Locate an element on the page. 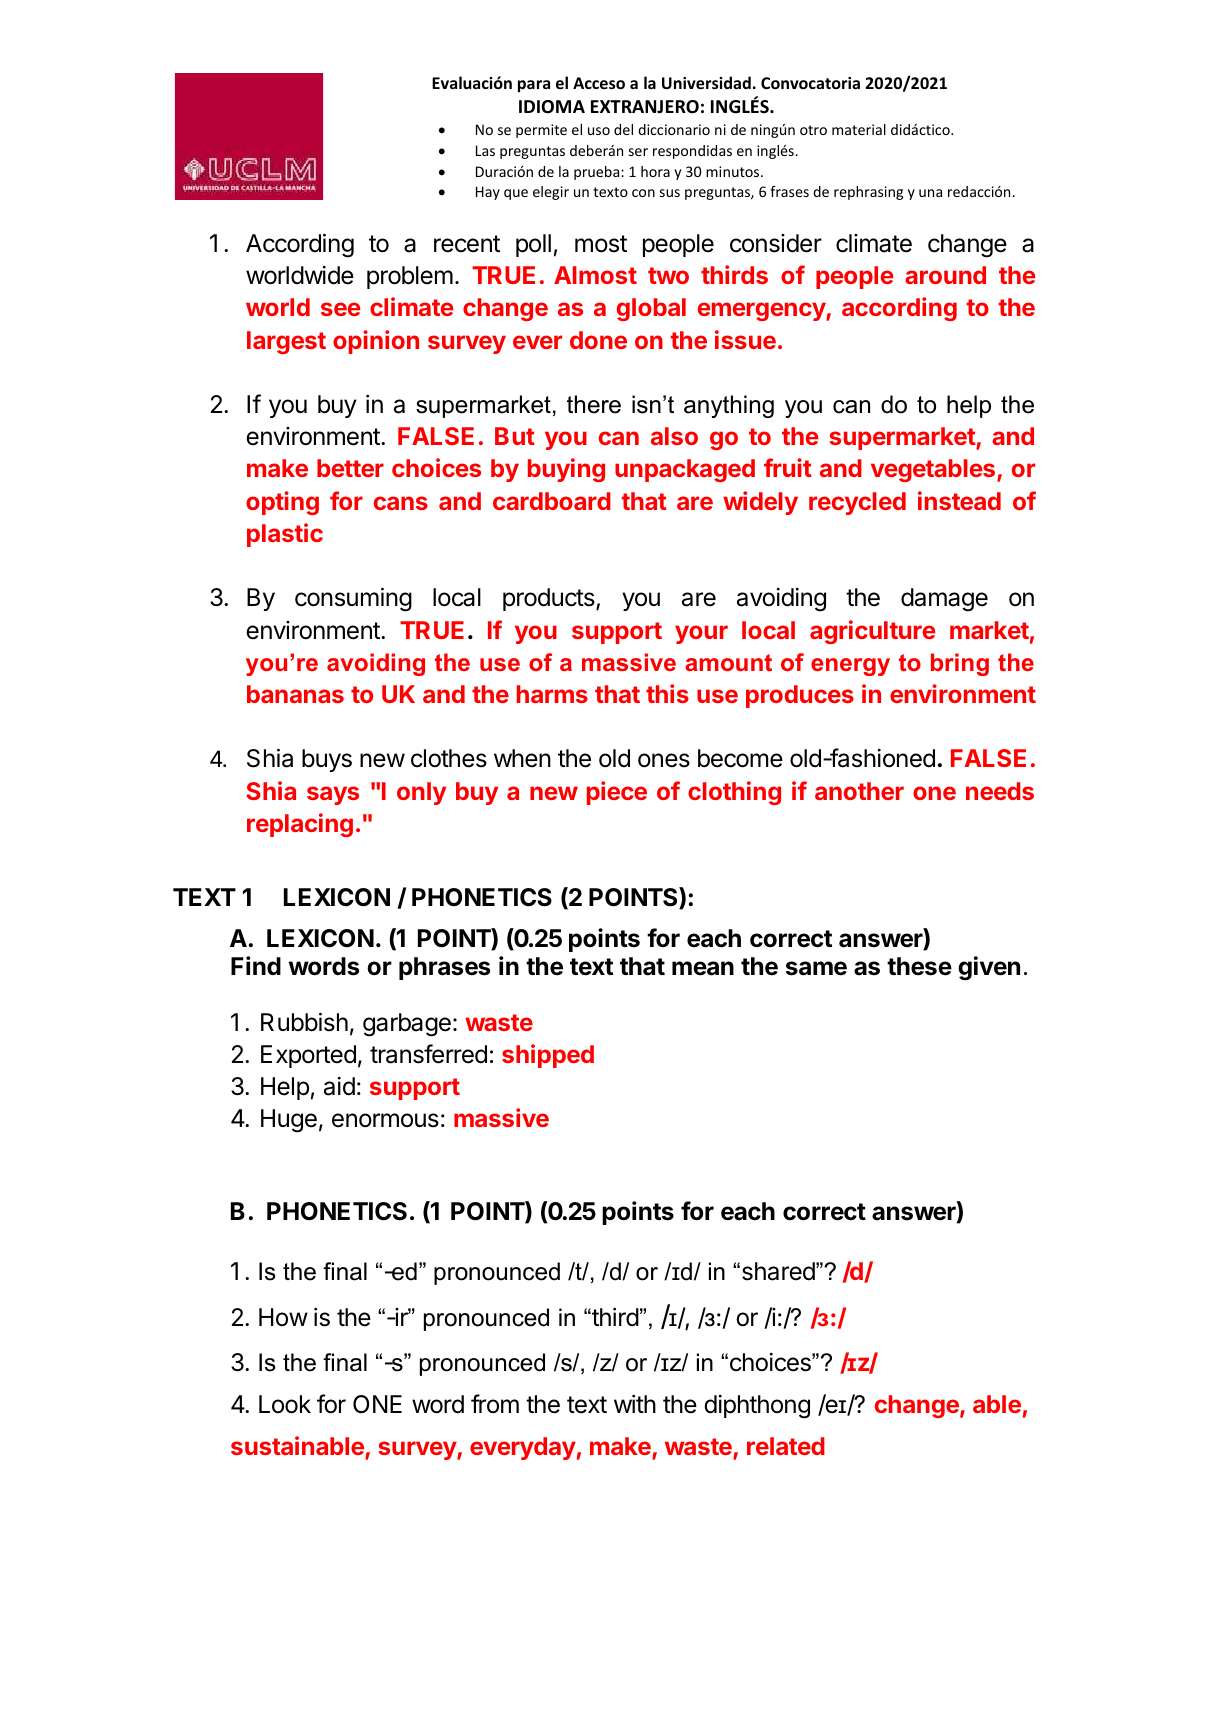 The height and width of the image is (1709, 1208). uso is located at coordinates (599, 131).
